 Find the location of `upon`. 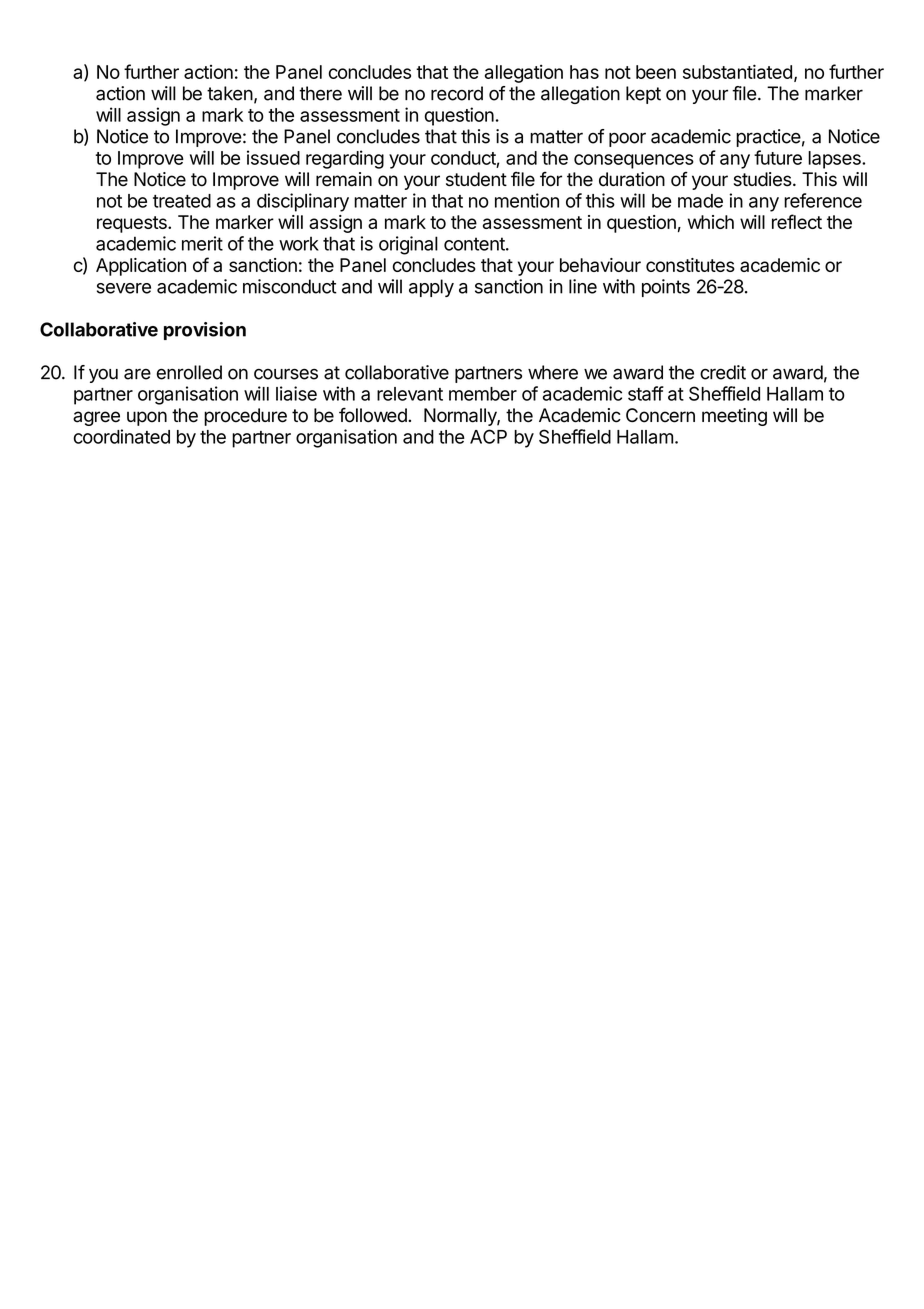

upon is located at coordinates (147, 418).
